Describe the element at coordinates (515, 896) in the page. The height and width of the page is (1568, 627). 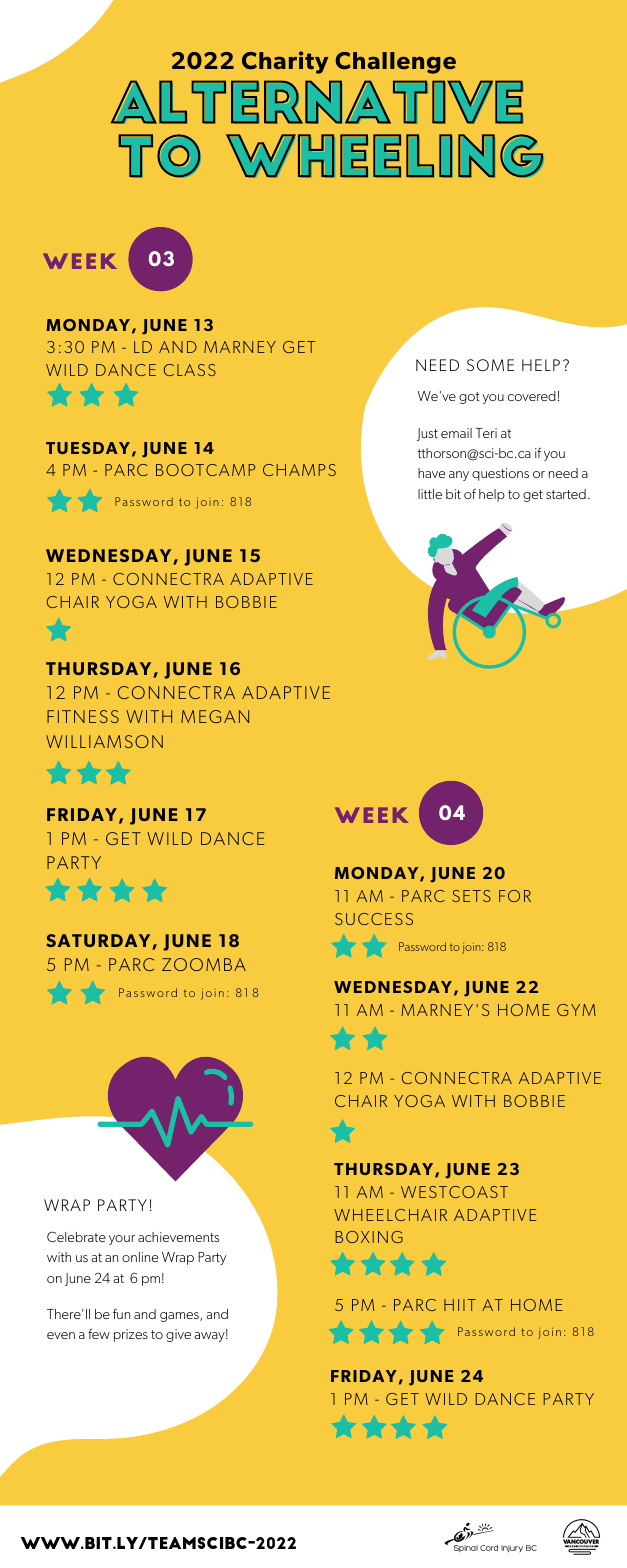
I see `FOR` at that location.
